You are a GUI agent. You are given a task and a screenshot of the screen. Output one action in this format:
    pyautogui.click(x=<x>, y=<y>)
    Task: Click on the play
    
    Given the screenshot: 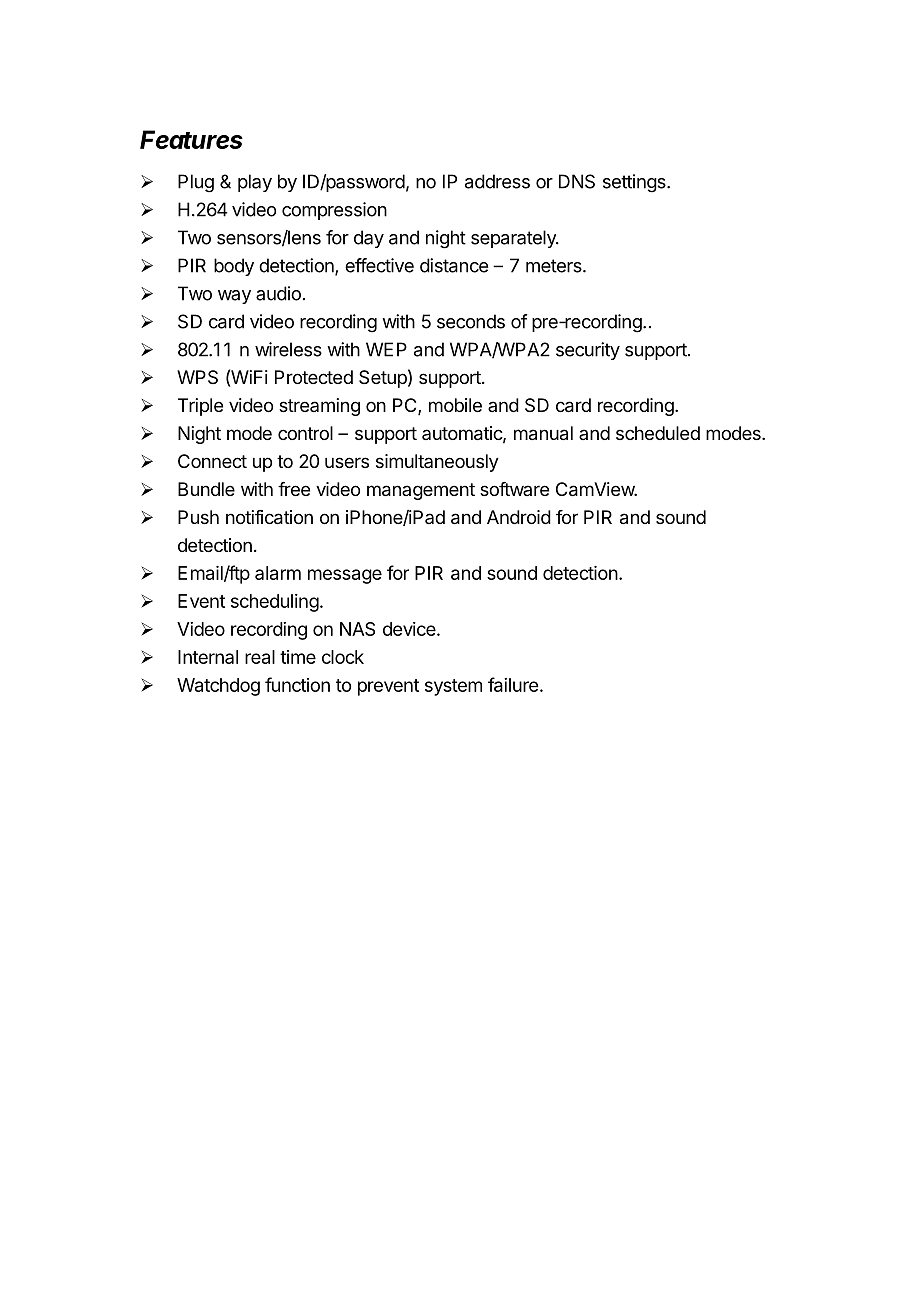 What is the action you would take?
    pyautogui.click(x=255, y=183)
